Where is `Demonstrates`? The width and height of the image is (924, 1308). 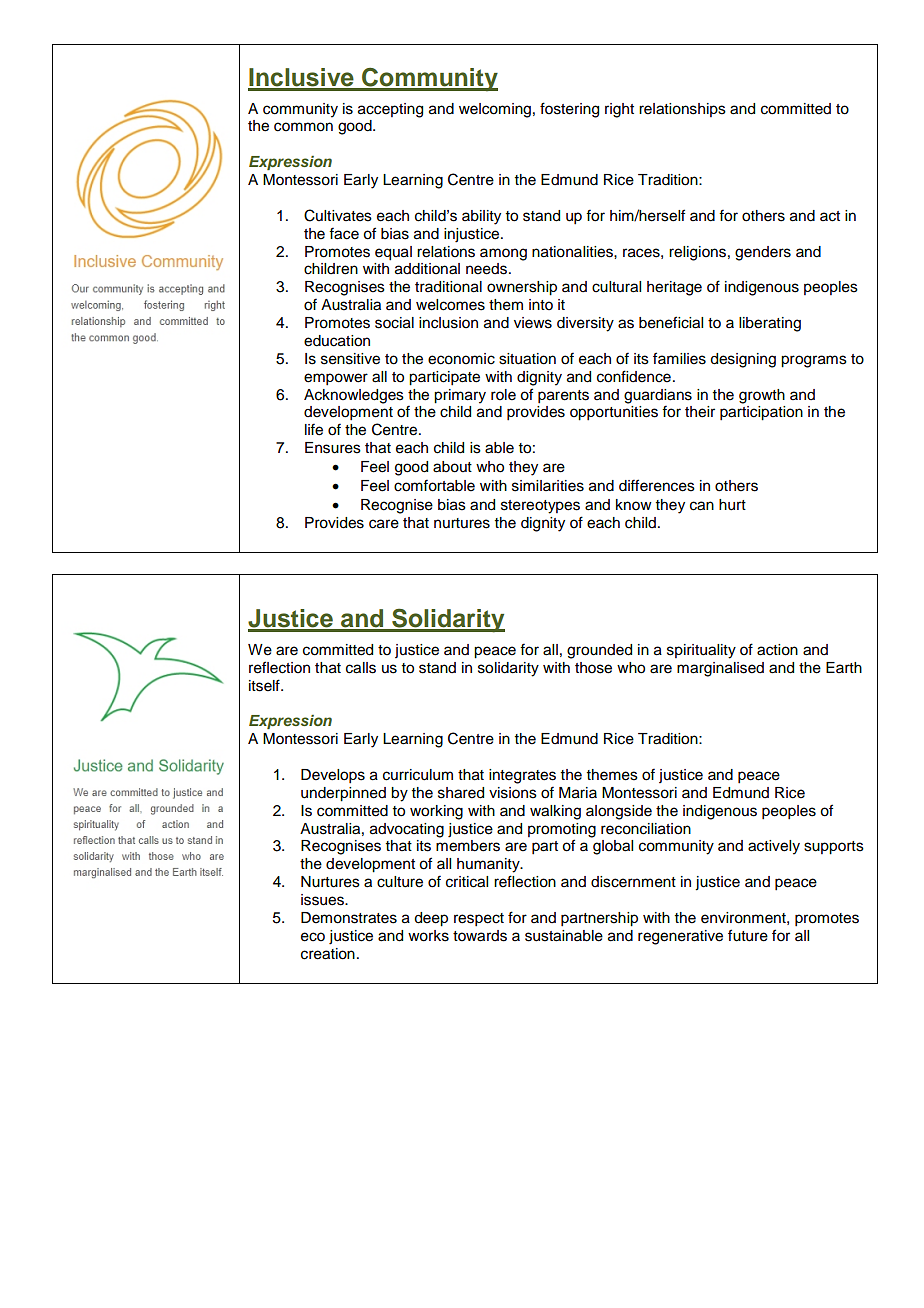
Demonstrates is located at coordinates (349, 918).
